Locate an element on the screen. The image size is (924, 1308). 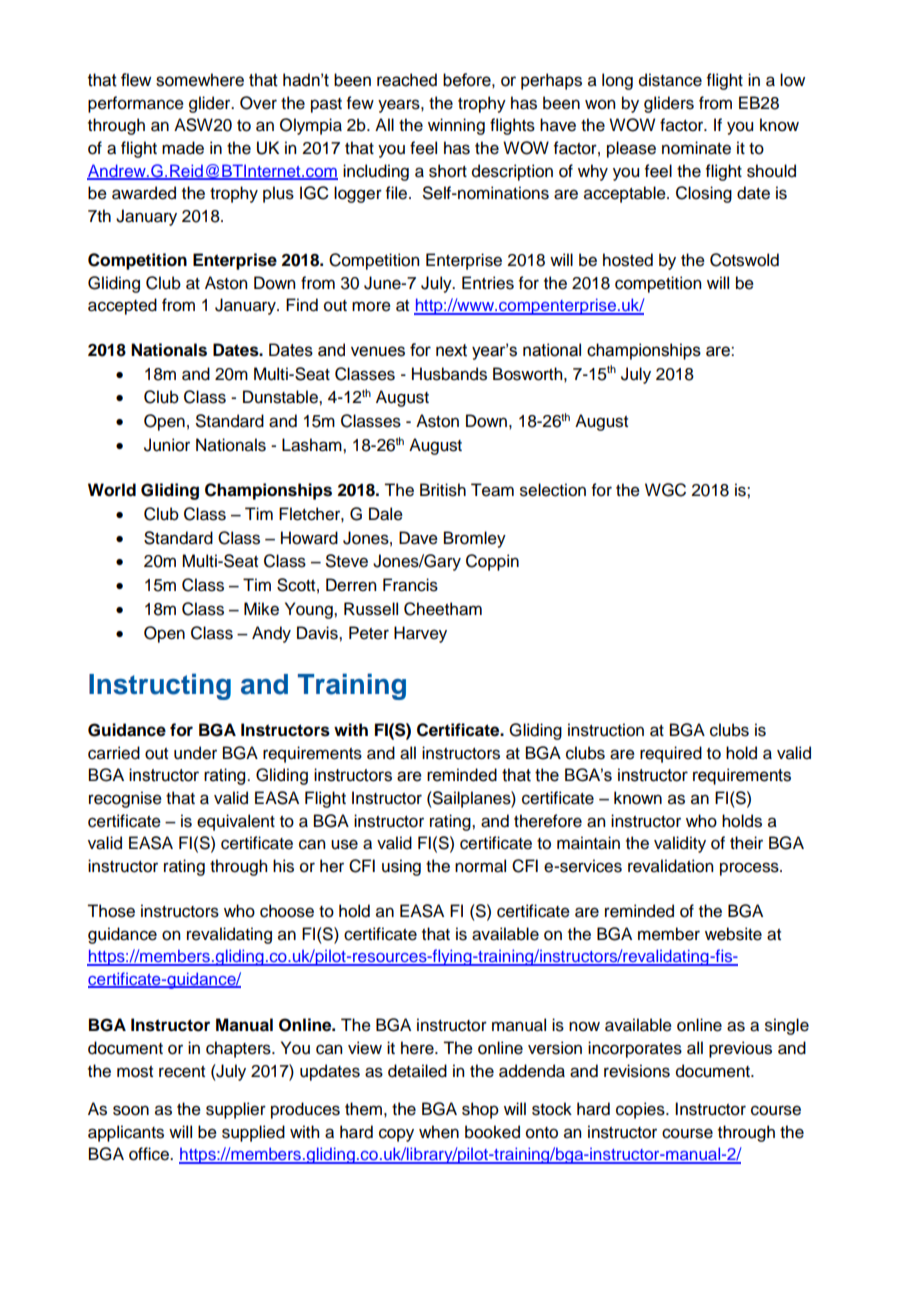
Mike is located at coordinates (261, 609).
